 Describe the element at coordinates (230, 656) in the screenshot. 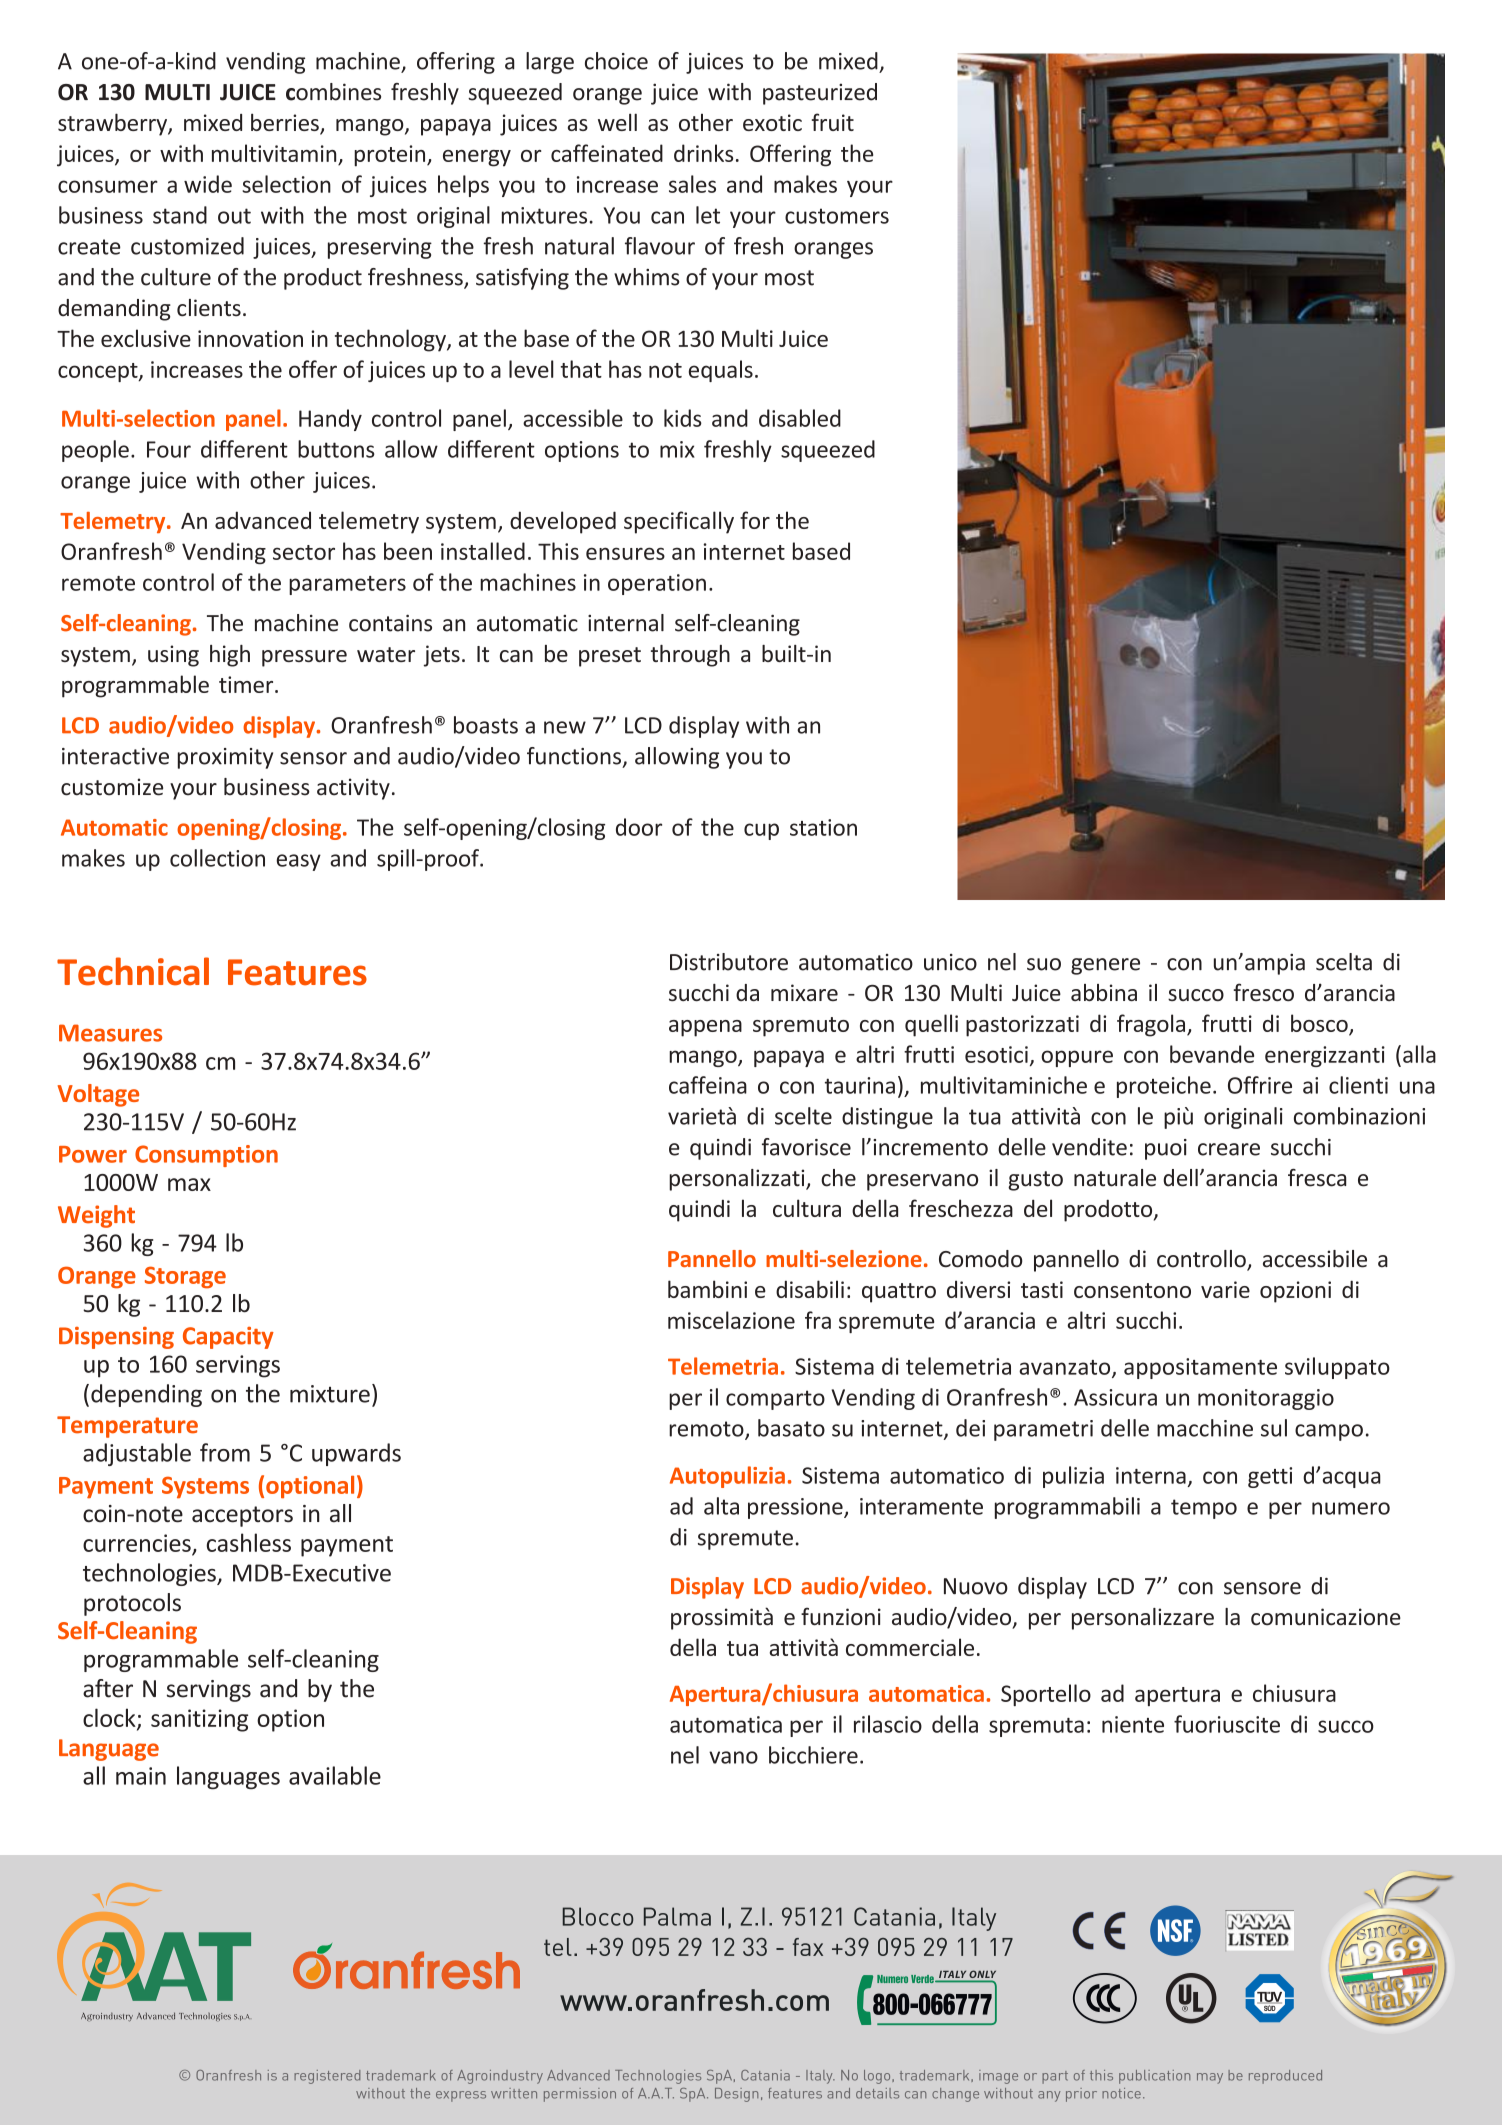

I see `high` at that location.
